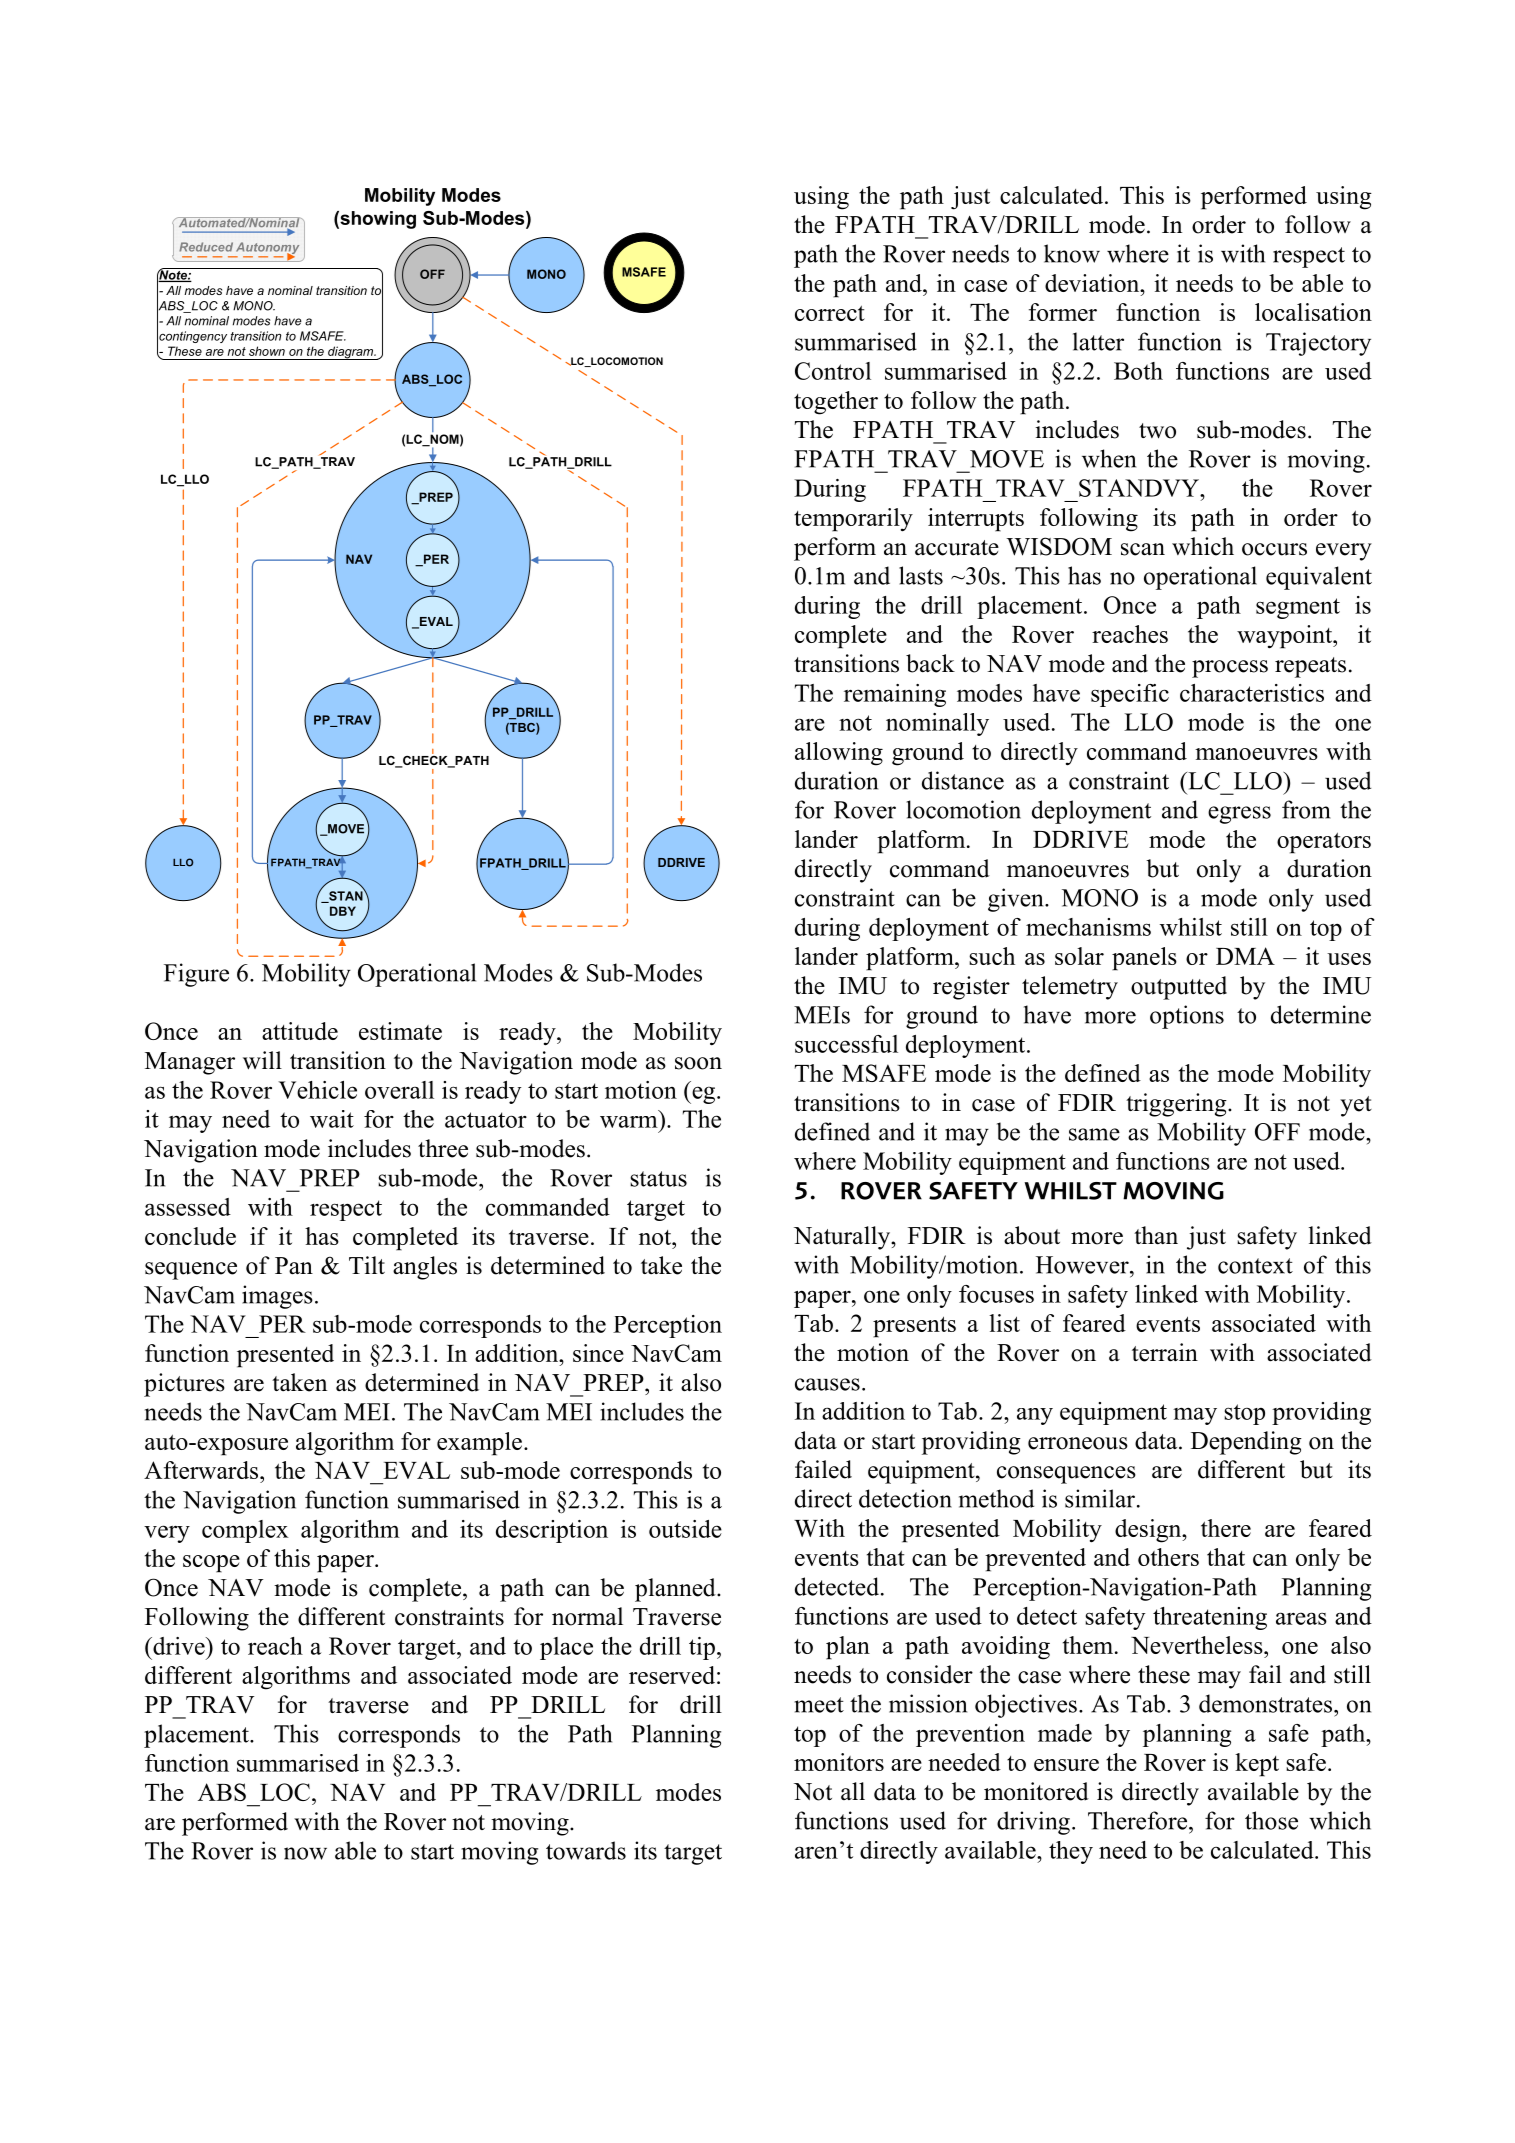 The width and height of the screenshot is (1515, 2143). Describe the element at coordinates (839, 1762) in the screenshot. I see `monitors` at that location.
